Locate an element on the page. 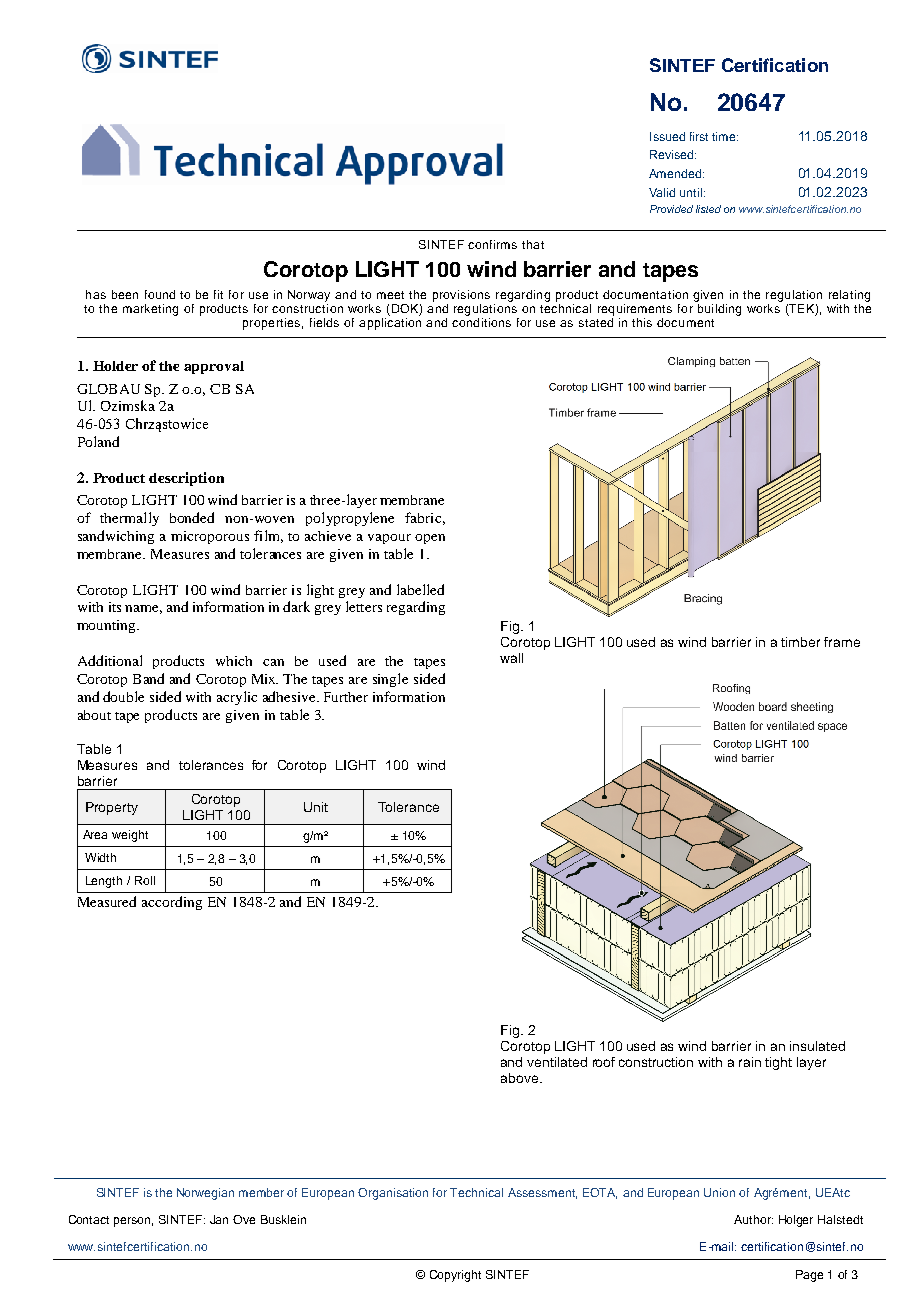 Image resolution: width=924 pixels, height=1308 pixels. Jan is located at coordinates (219, 1219).
